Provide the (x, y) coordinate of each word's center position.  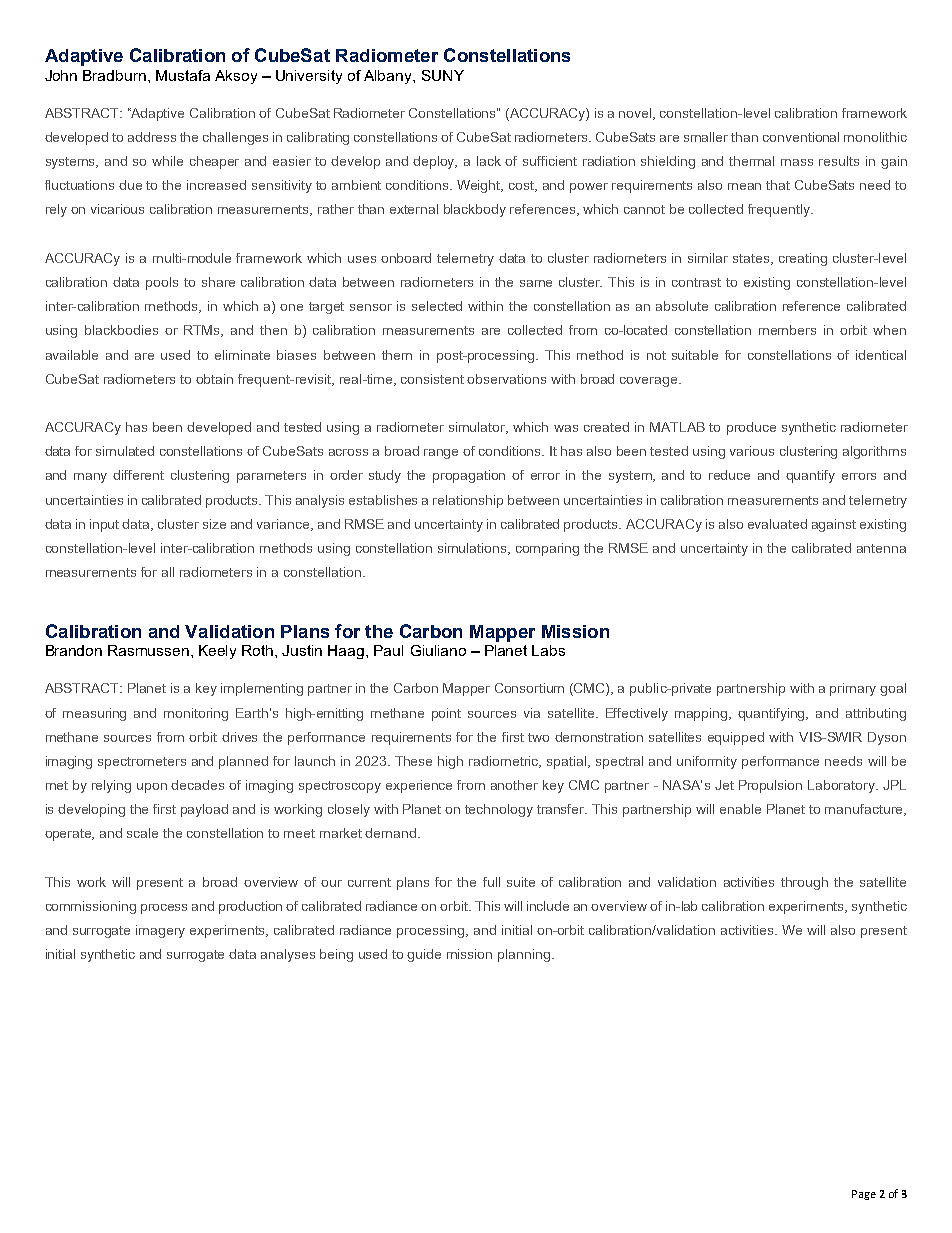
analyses (288, 955)
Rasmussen (148, 650)
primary (853, 689)
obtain (214, 379)
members (787, 330)
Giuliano (438, 650)
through (804, 883)
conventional (801, 137)
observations (506, 379)
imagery (160, 931)
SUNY (443, 75)
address (152, 137)
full (491, 882)
